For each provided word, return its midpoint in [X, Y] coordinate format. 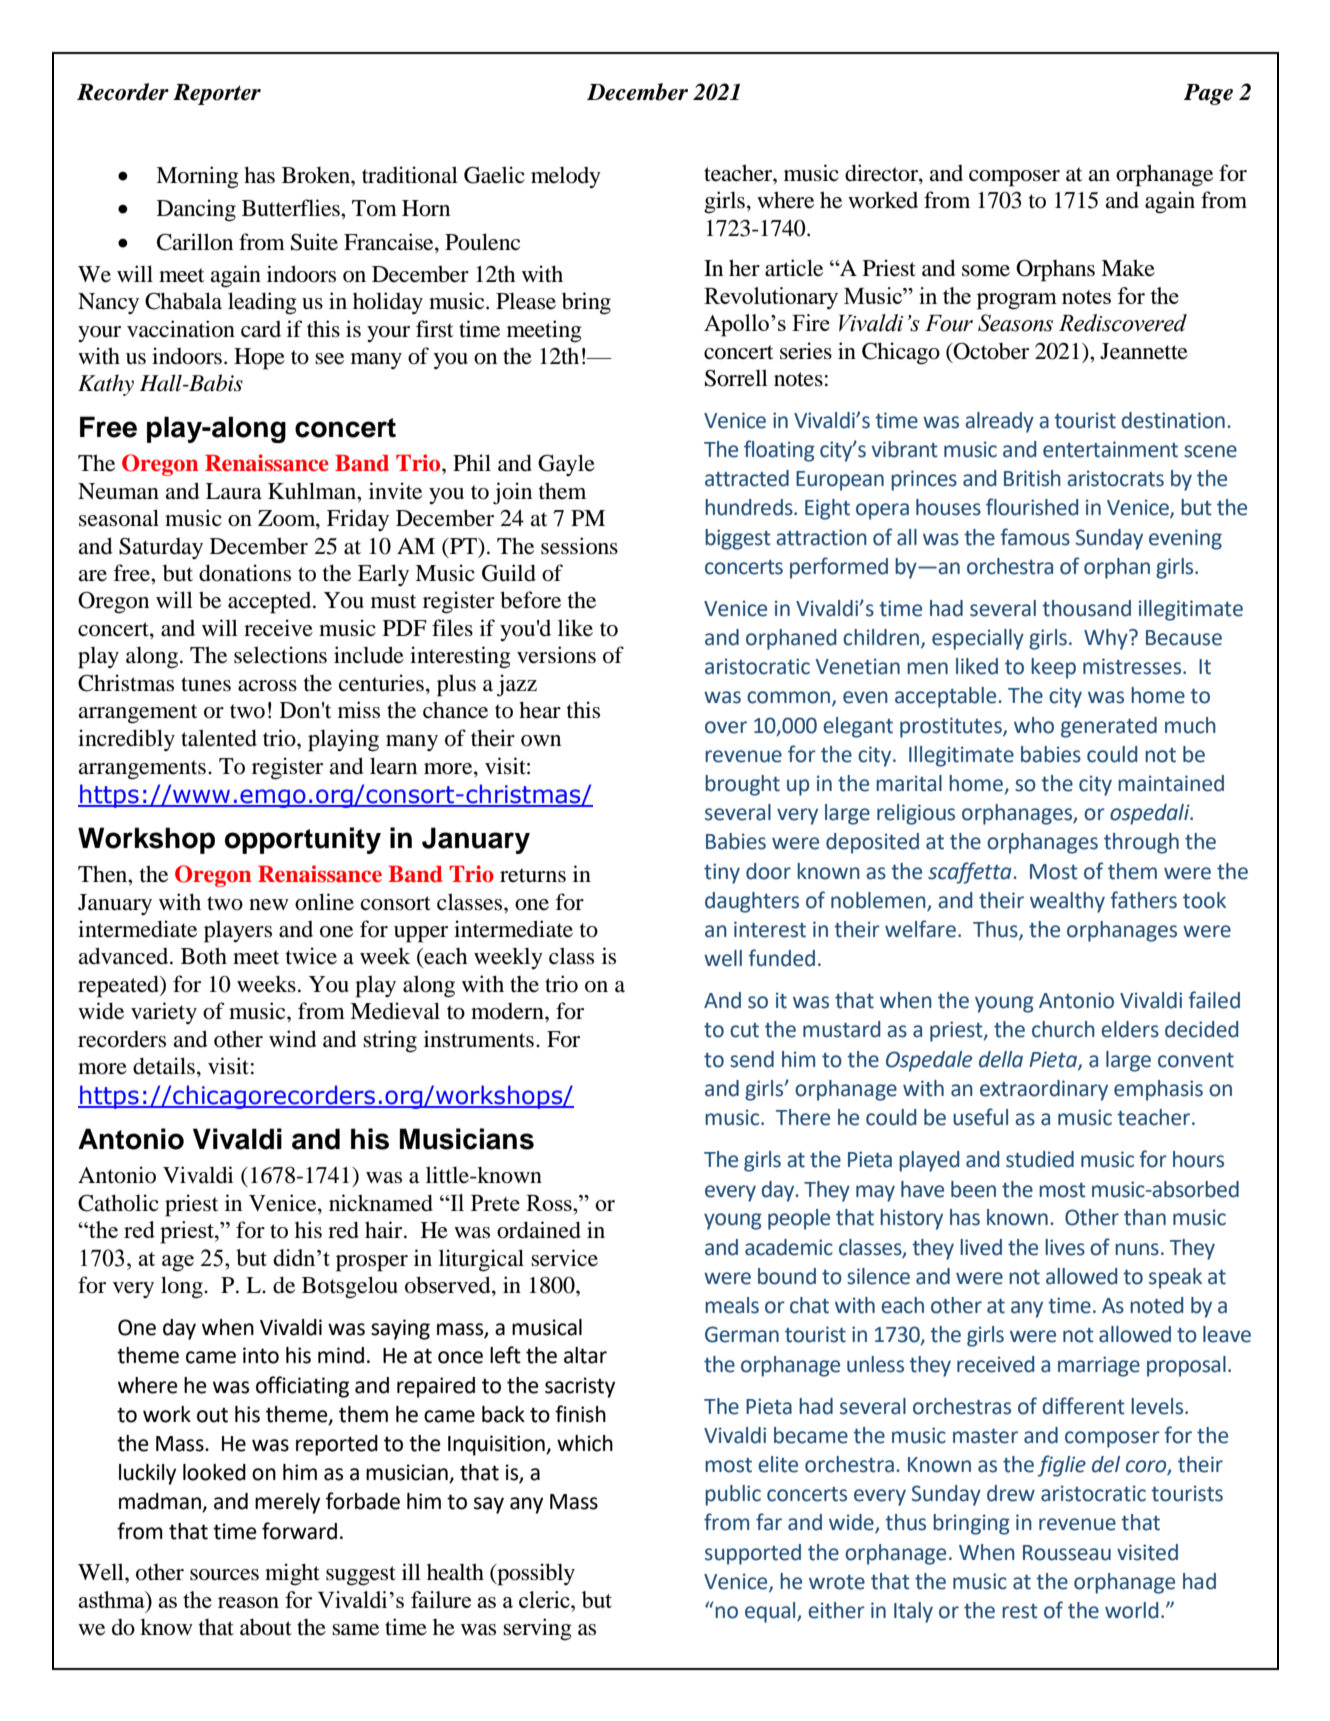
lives [1065, 1247]
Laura [234, 491]
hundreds [750, 507]
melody [566, 177]
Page [1208, 94]
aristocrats [1115, 478]
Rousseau [1067, 1553]
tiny [722, 873]
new [269, 905]
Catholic [118, 1203]
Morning [197, 177]
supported [753, 1554]
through [1141, 843]
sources [224, 1575]
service [564, 1258]
